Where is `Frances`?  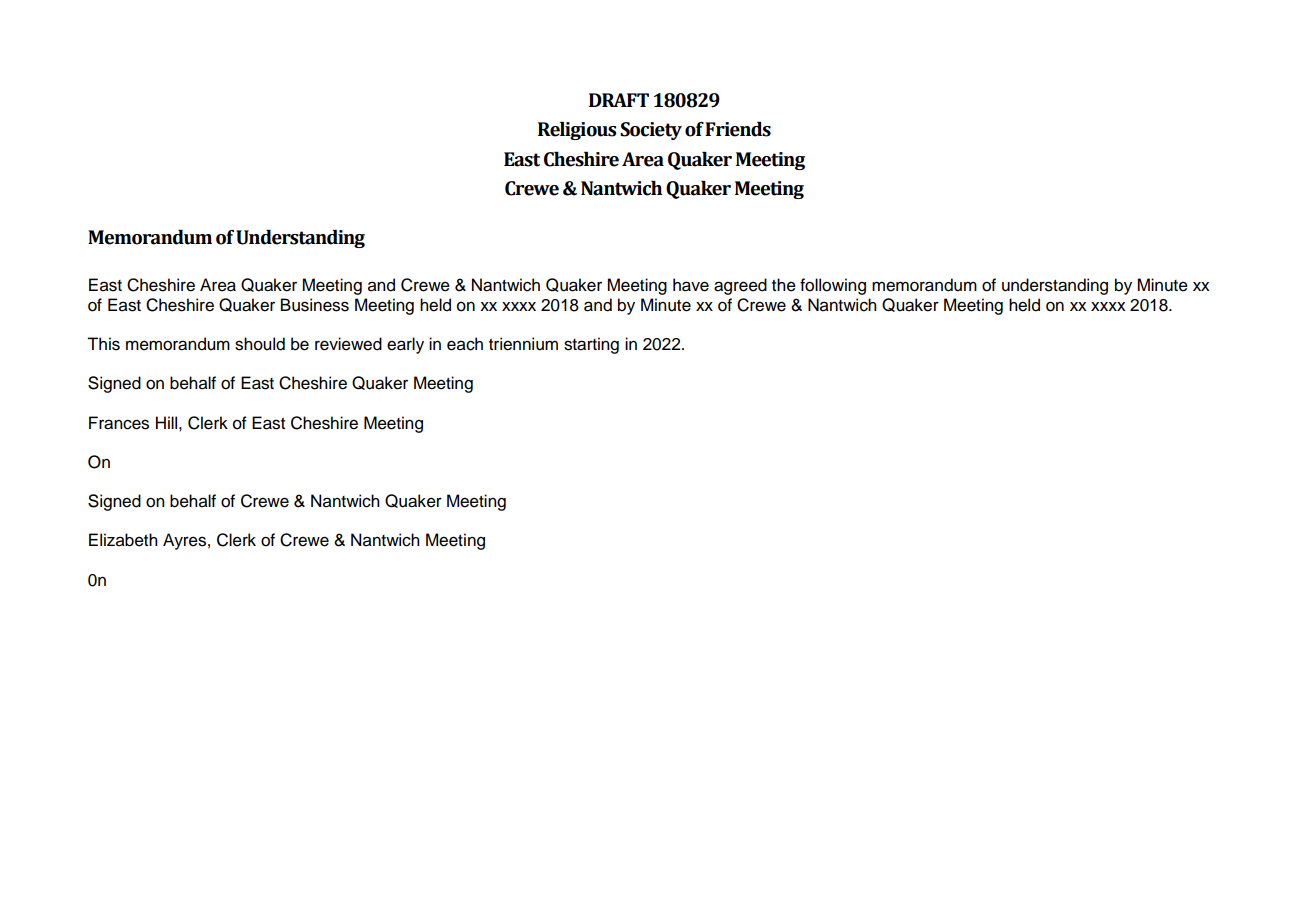
Frances is located at coordinates (119, 423).
